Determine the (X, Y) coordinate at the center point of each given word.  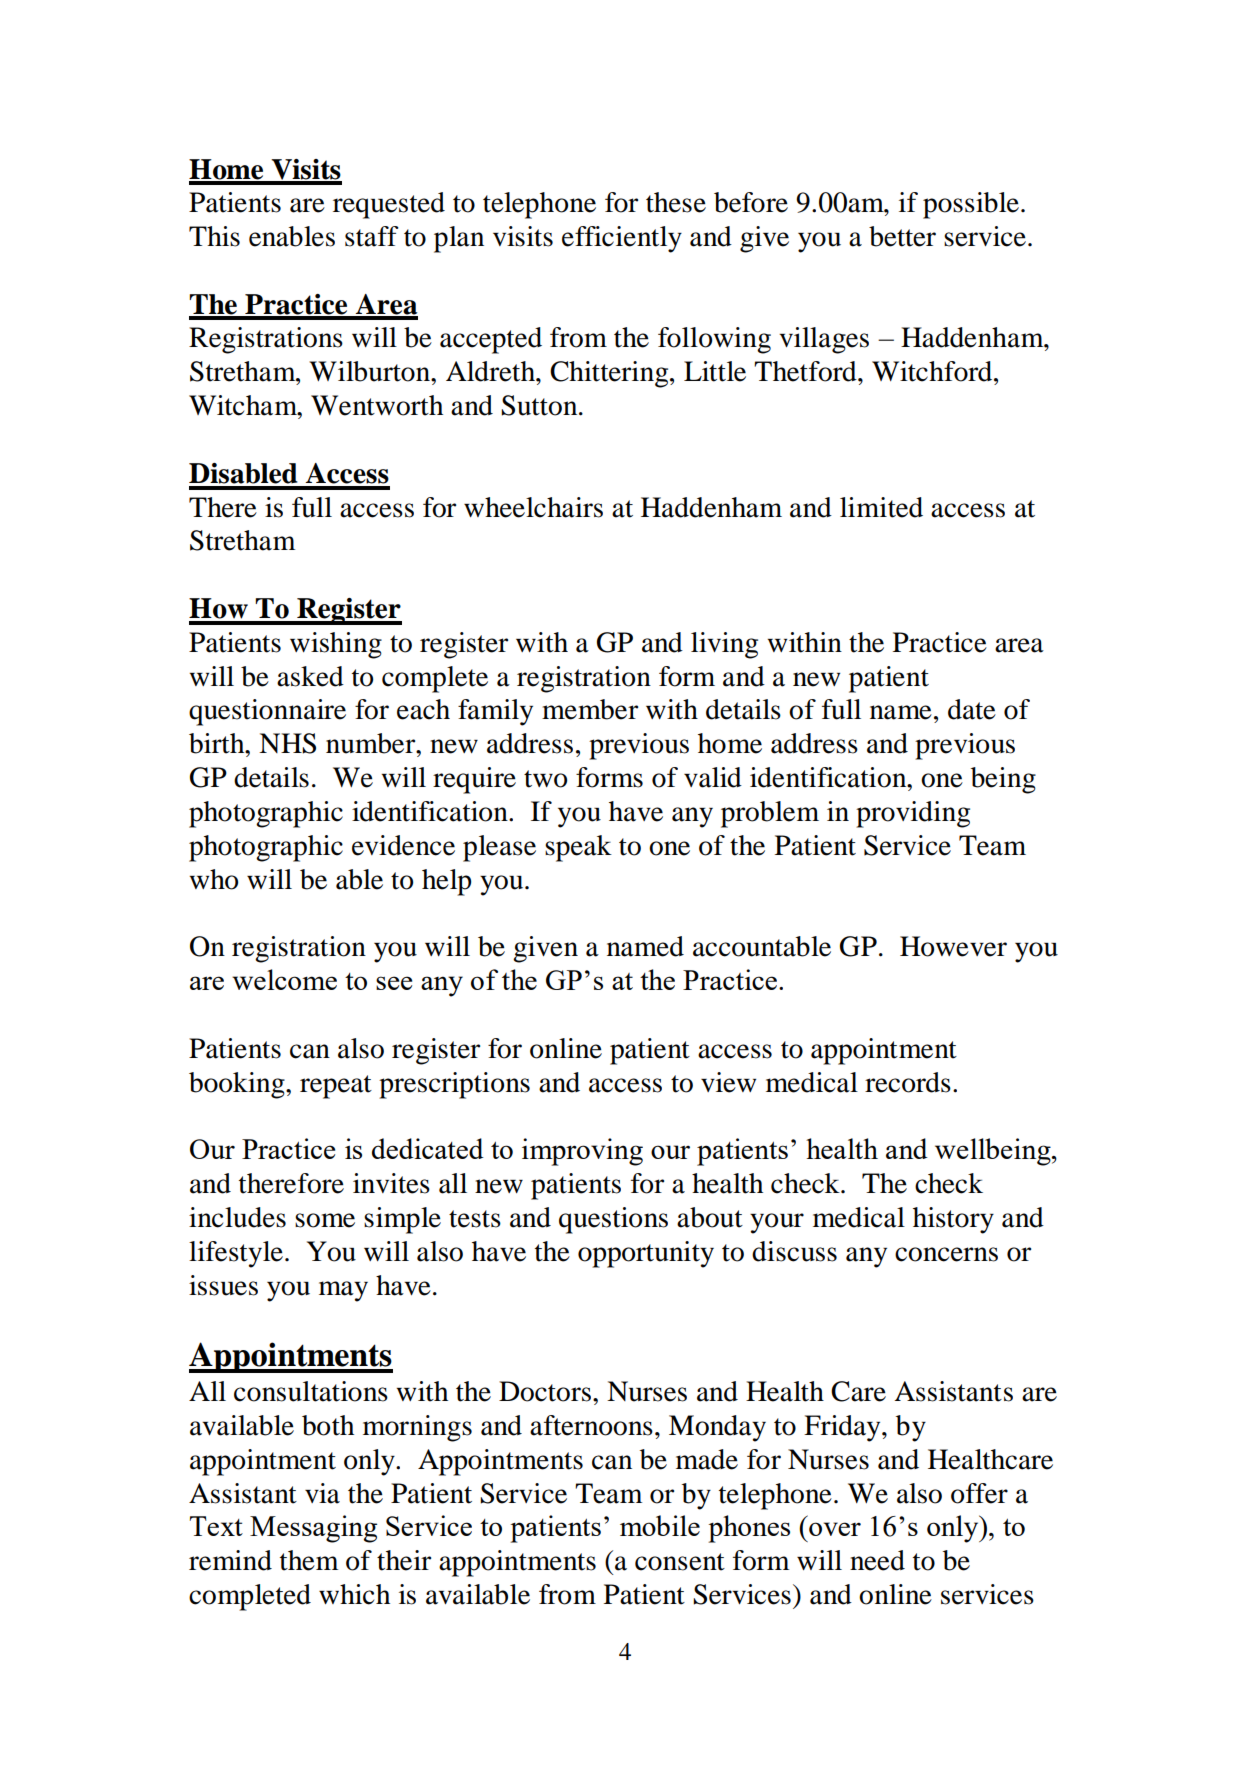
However (953, 946)
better (902, 236)
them (309, 1560)
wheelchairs (533, 507)
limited (881, 507)
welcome (284, 979)
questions (613, 1220)
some (325, 1220)
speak (578, 848)
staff (372, 236)
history (953, 1220)
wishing (336, 645)
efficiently (622, 239)
